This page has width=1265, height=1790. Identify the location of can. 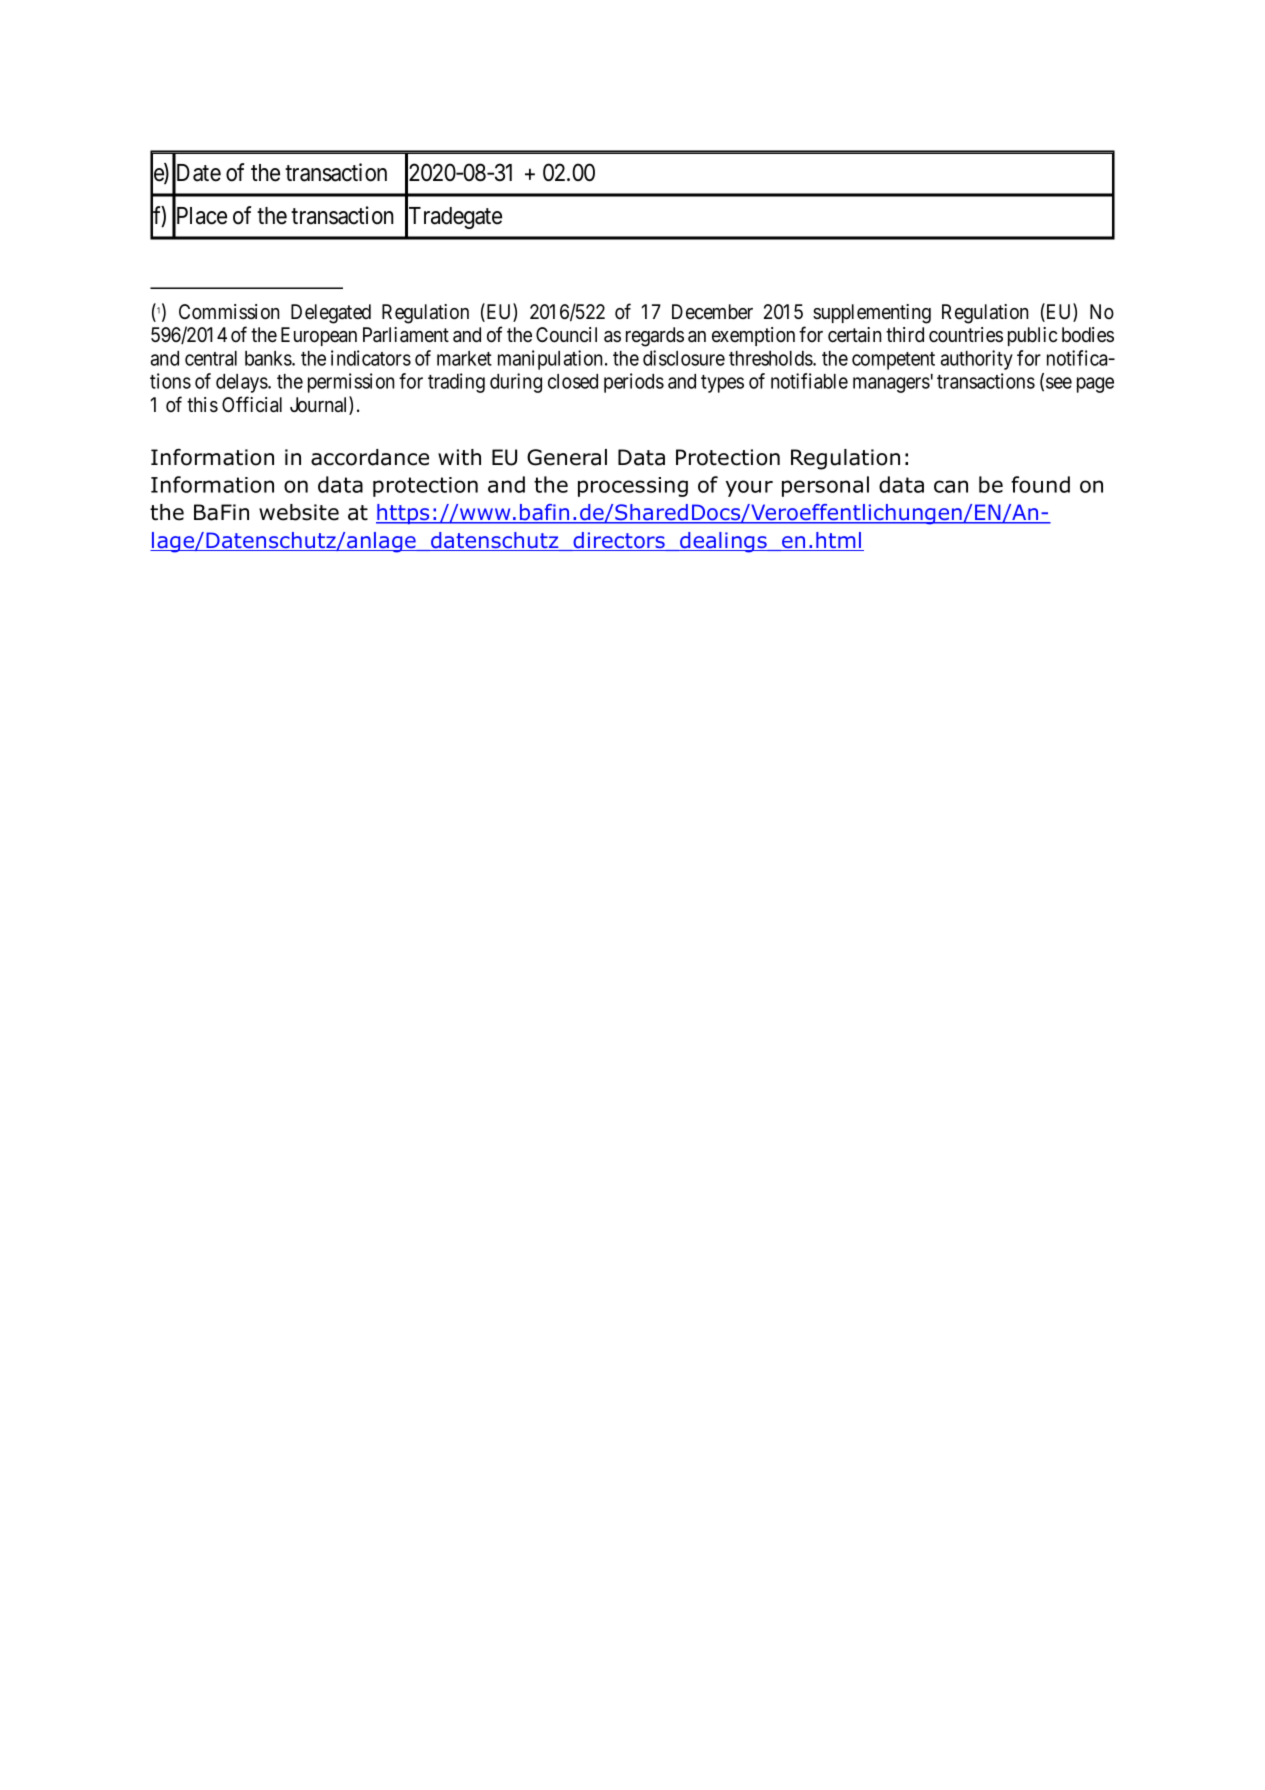
(951, 486).
